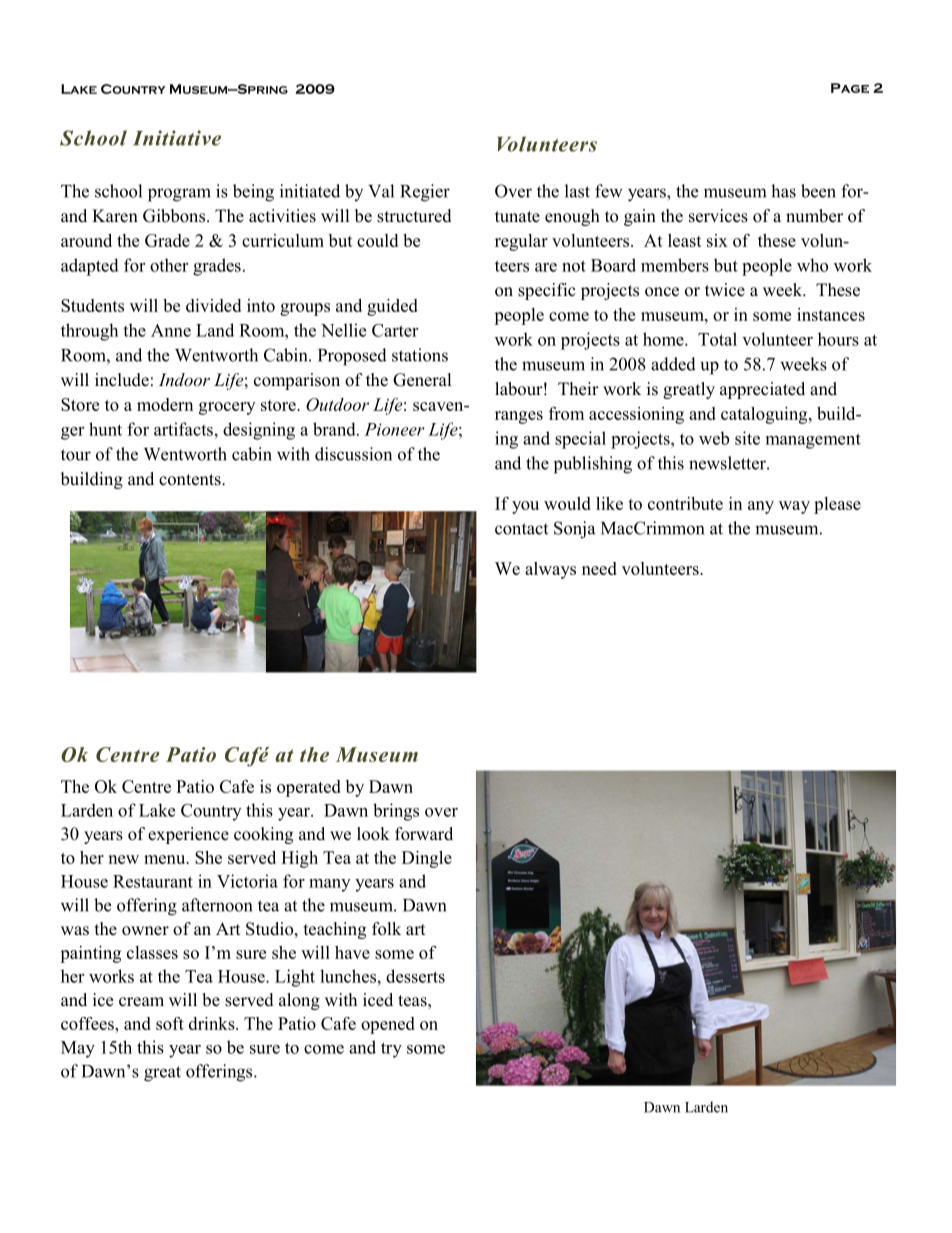 The image size is (952, 1233). Describe the element at coordinates (177, 138) in the screenshot. I see `Initiative` at that location.
